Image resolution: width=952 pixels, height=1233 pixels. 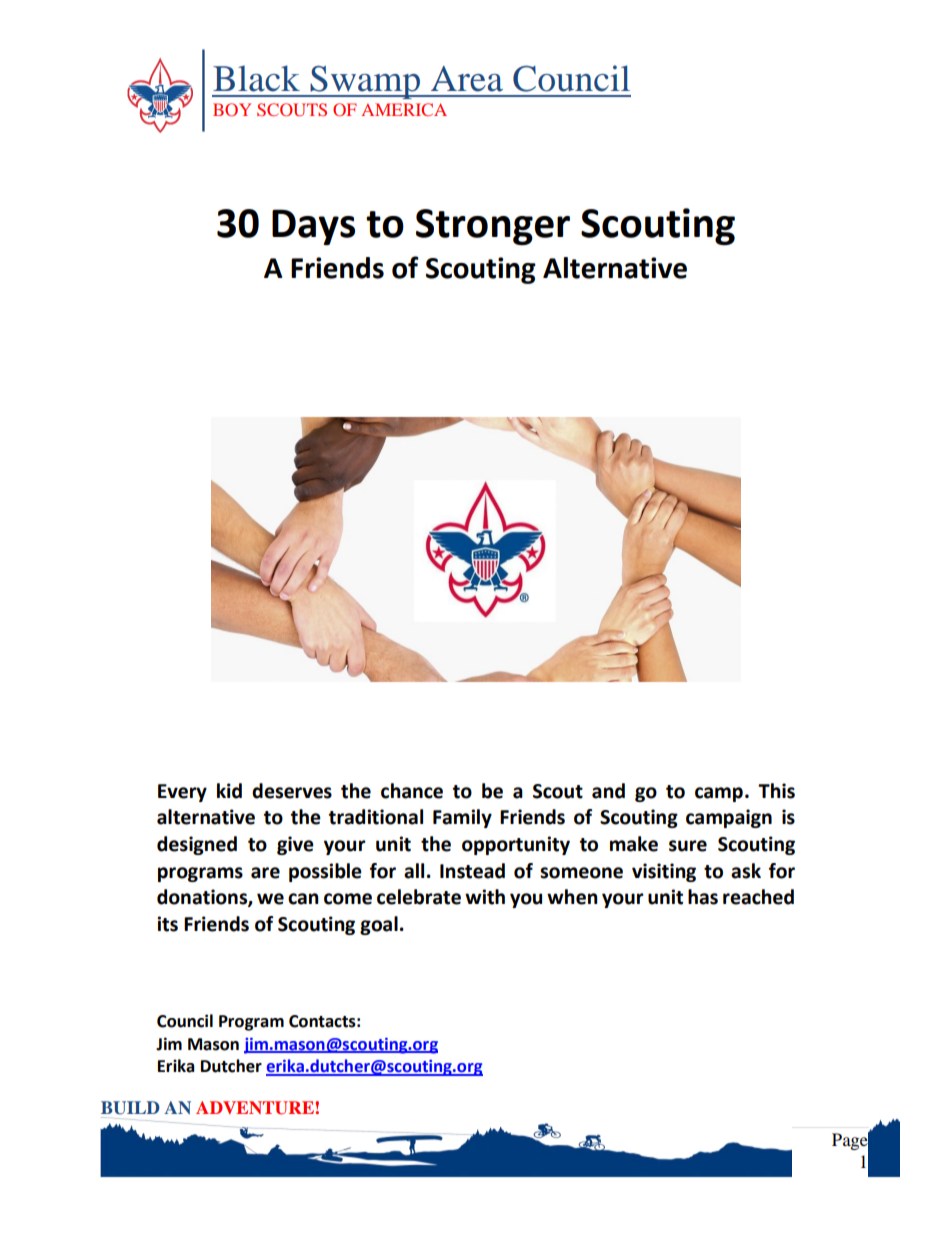 What do you see at coordinates (412, 791) in the page?
I see `chance` at bounding box center [412, 791].
